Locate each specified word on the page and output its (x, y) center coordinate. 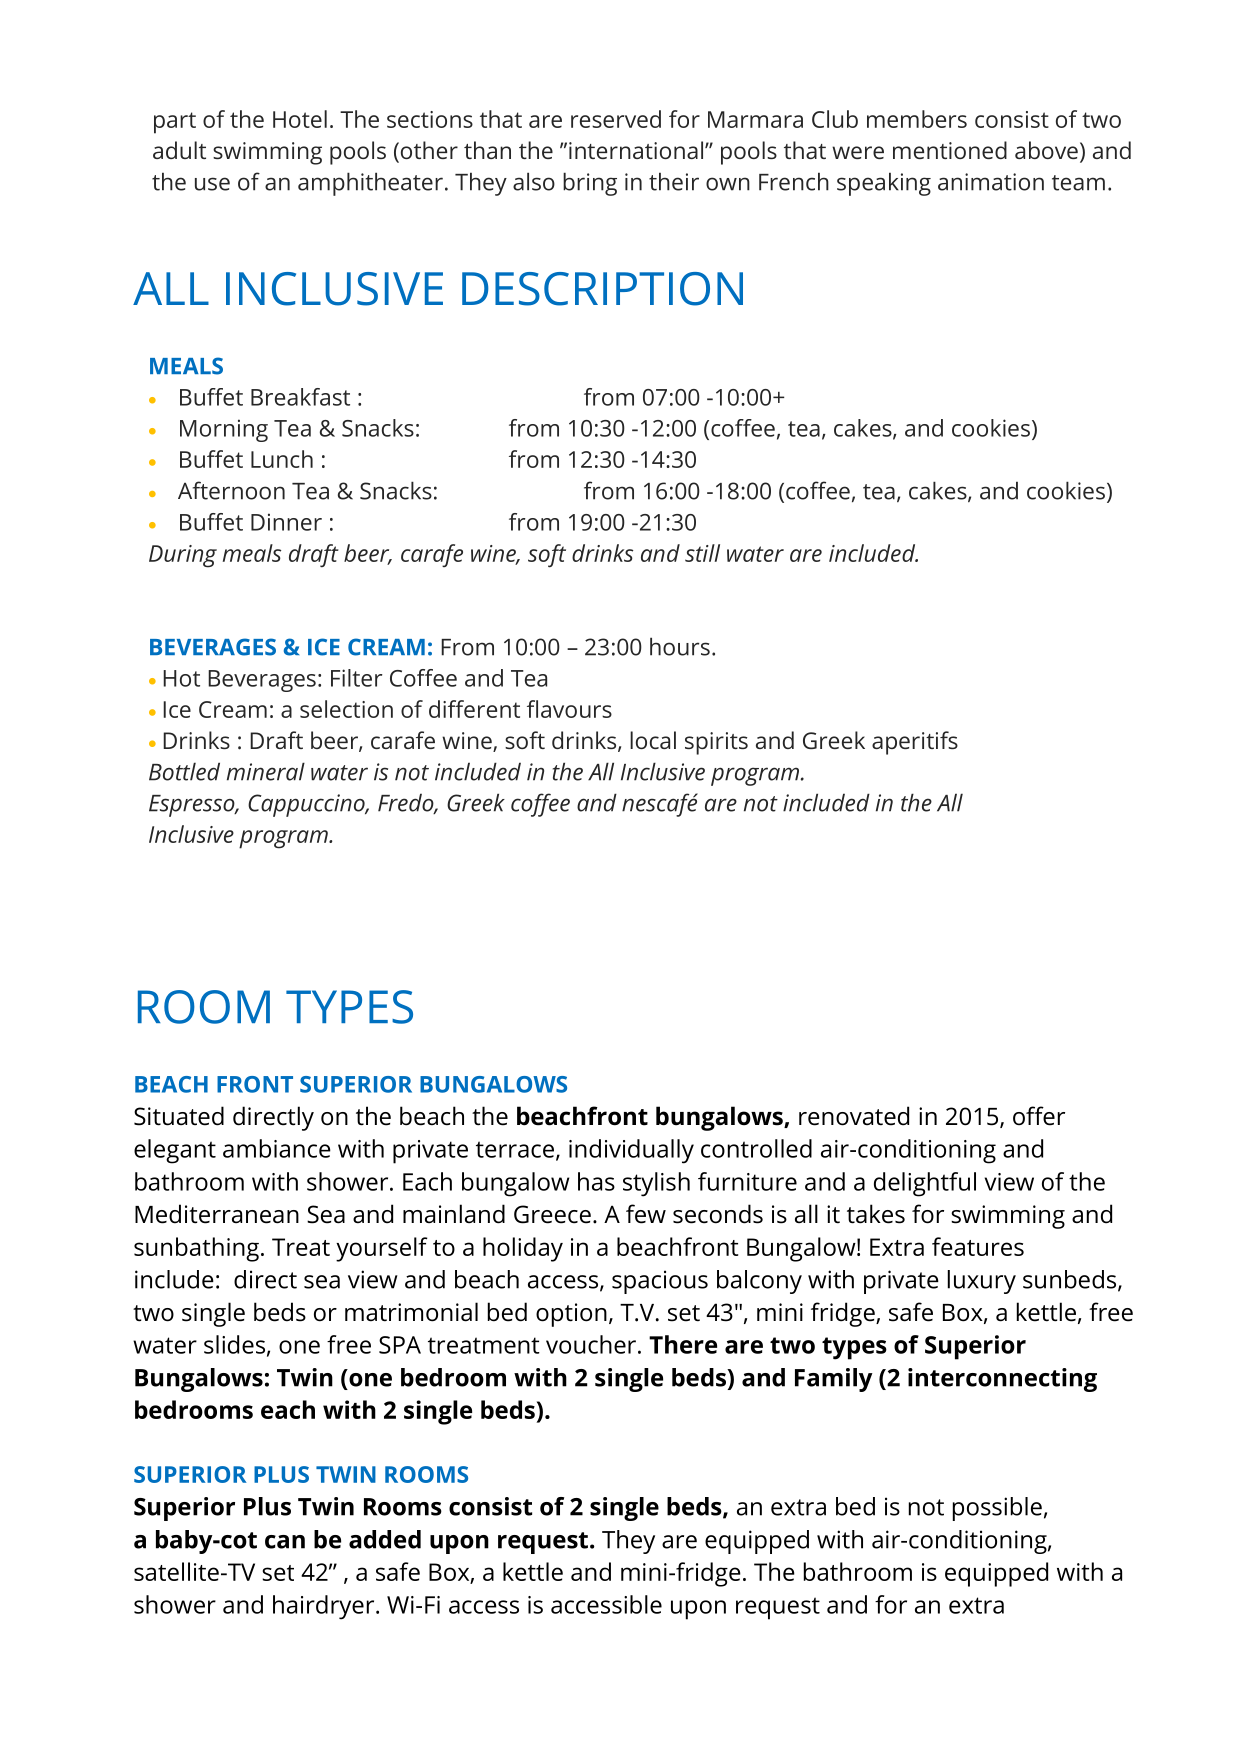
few (646, 1214)
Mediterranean (217, 1214)
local (653, 740)
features (978, 1246)
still (702, 553)
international (637, 150)
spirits (716, 743)
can (285, 1542)
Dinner (286, 522)
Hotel (300, 119)
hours (680, 646)
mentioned (950, 150)
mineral (266, 771)
